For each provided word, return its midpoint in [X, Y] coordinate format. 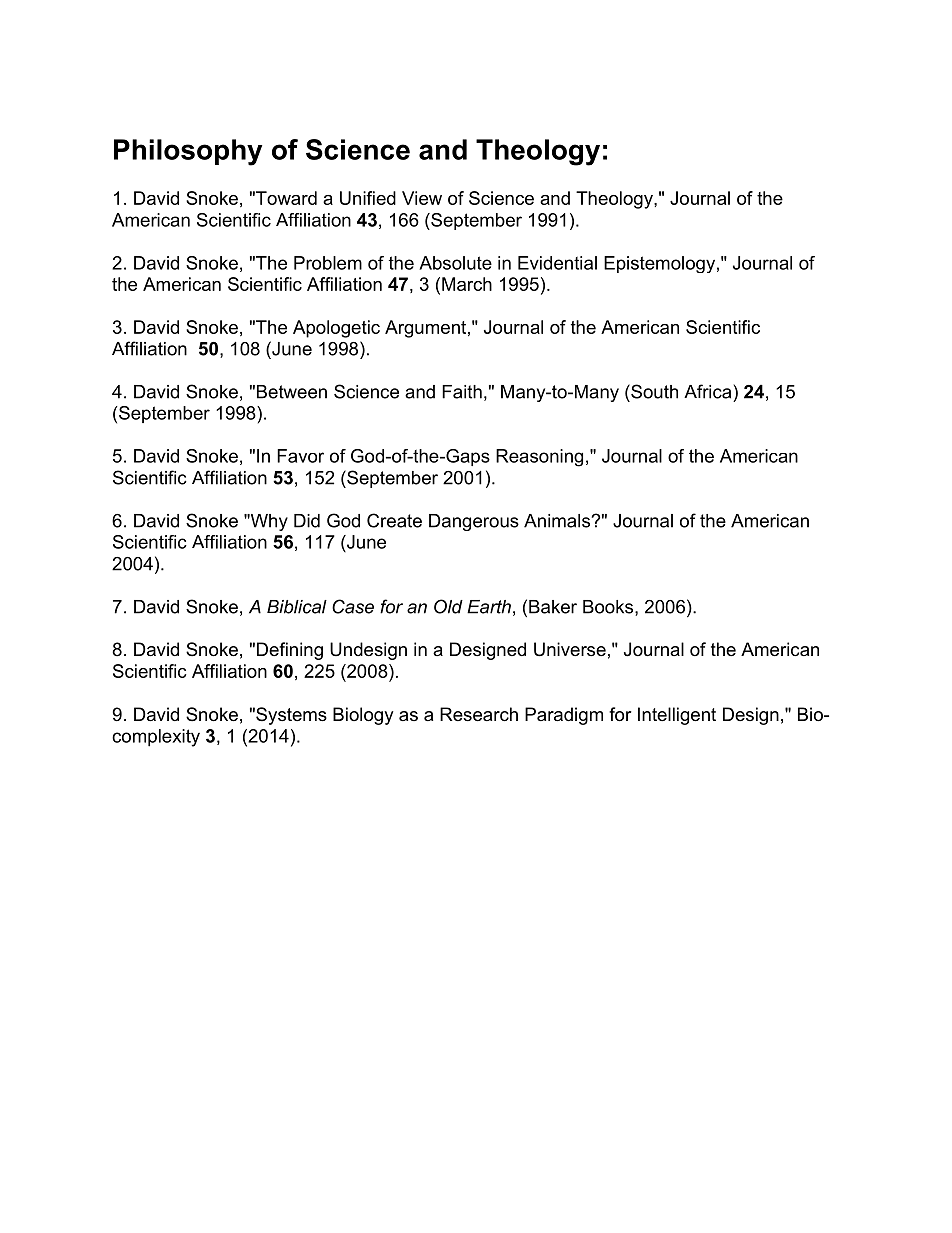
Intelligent [677, 716]
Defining [290, 651]
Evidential [557, 263]
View [422, 198]
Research [479, 714]
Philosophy [188, 152]
